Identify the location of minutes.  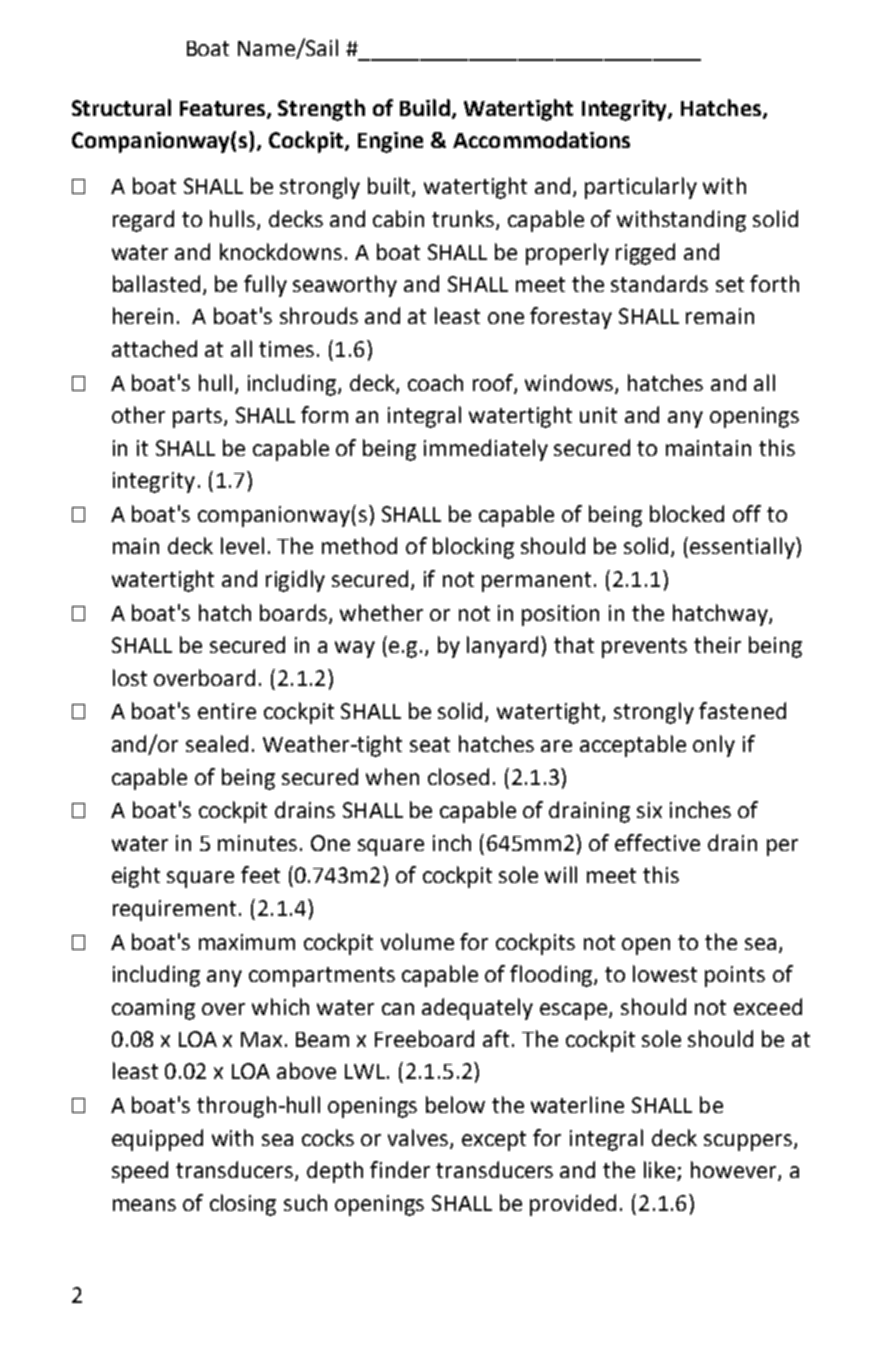
(257, 843).
